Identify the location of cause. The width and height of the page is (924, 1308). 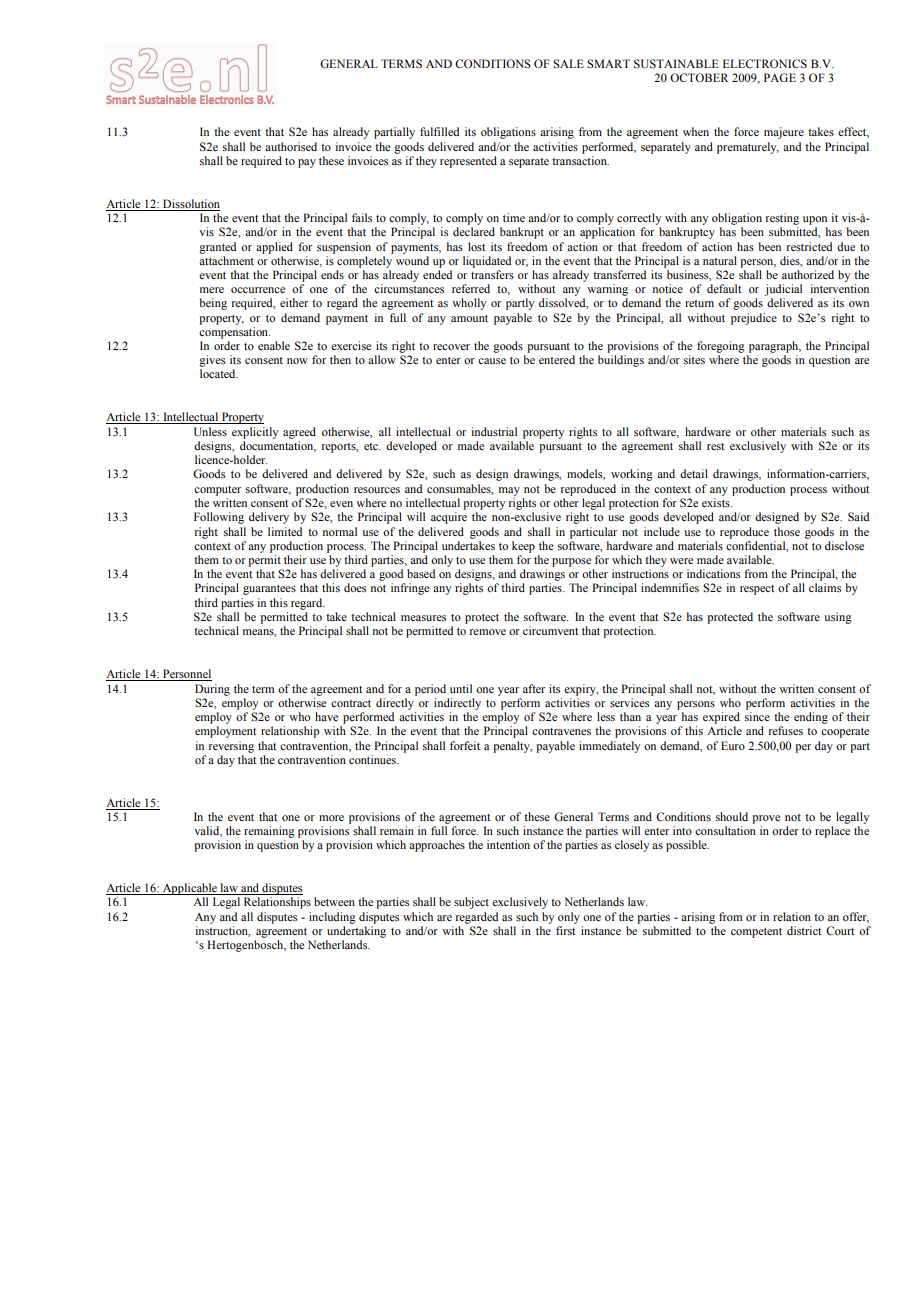
(492, 361).
